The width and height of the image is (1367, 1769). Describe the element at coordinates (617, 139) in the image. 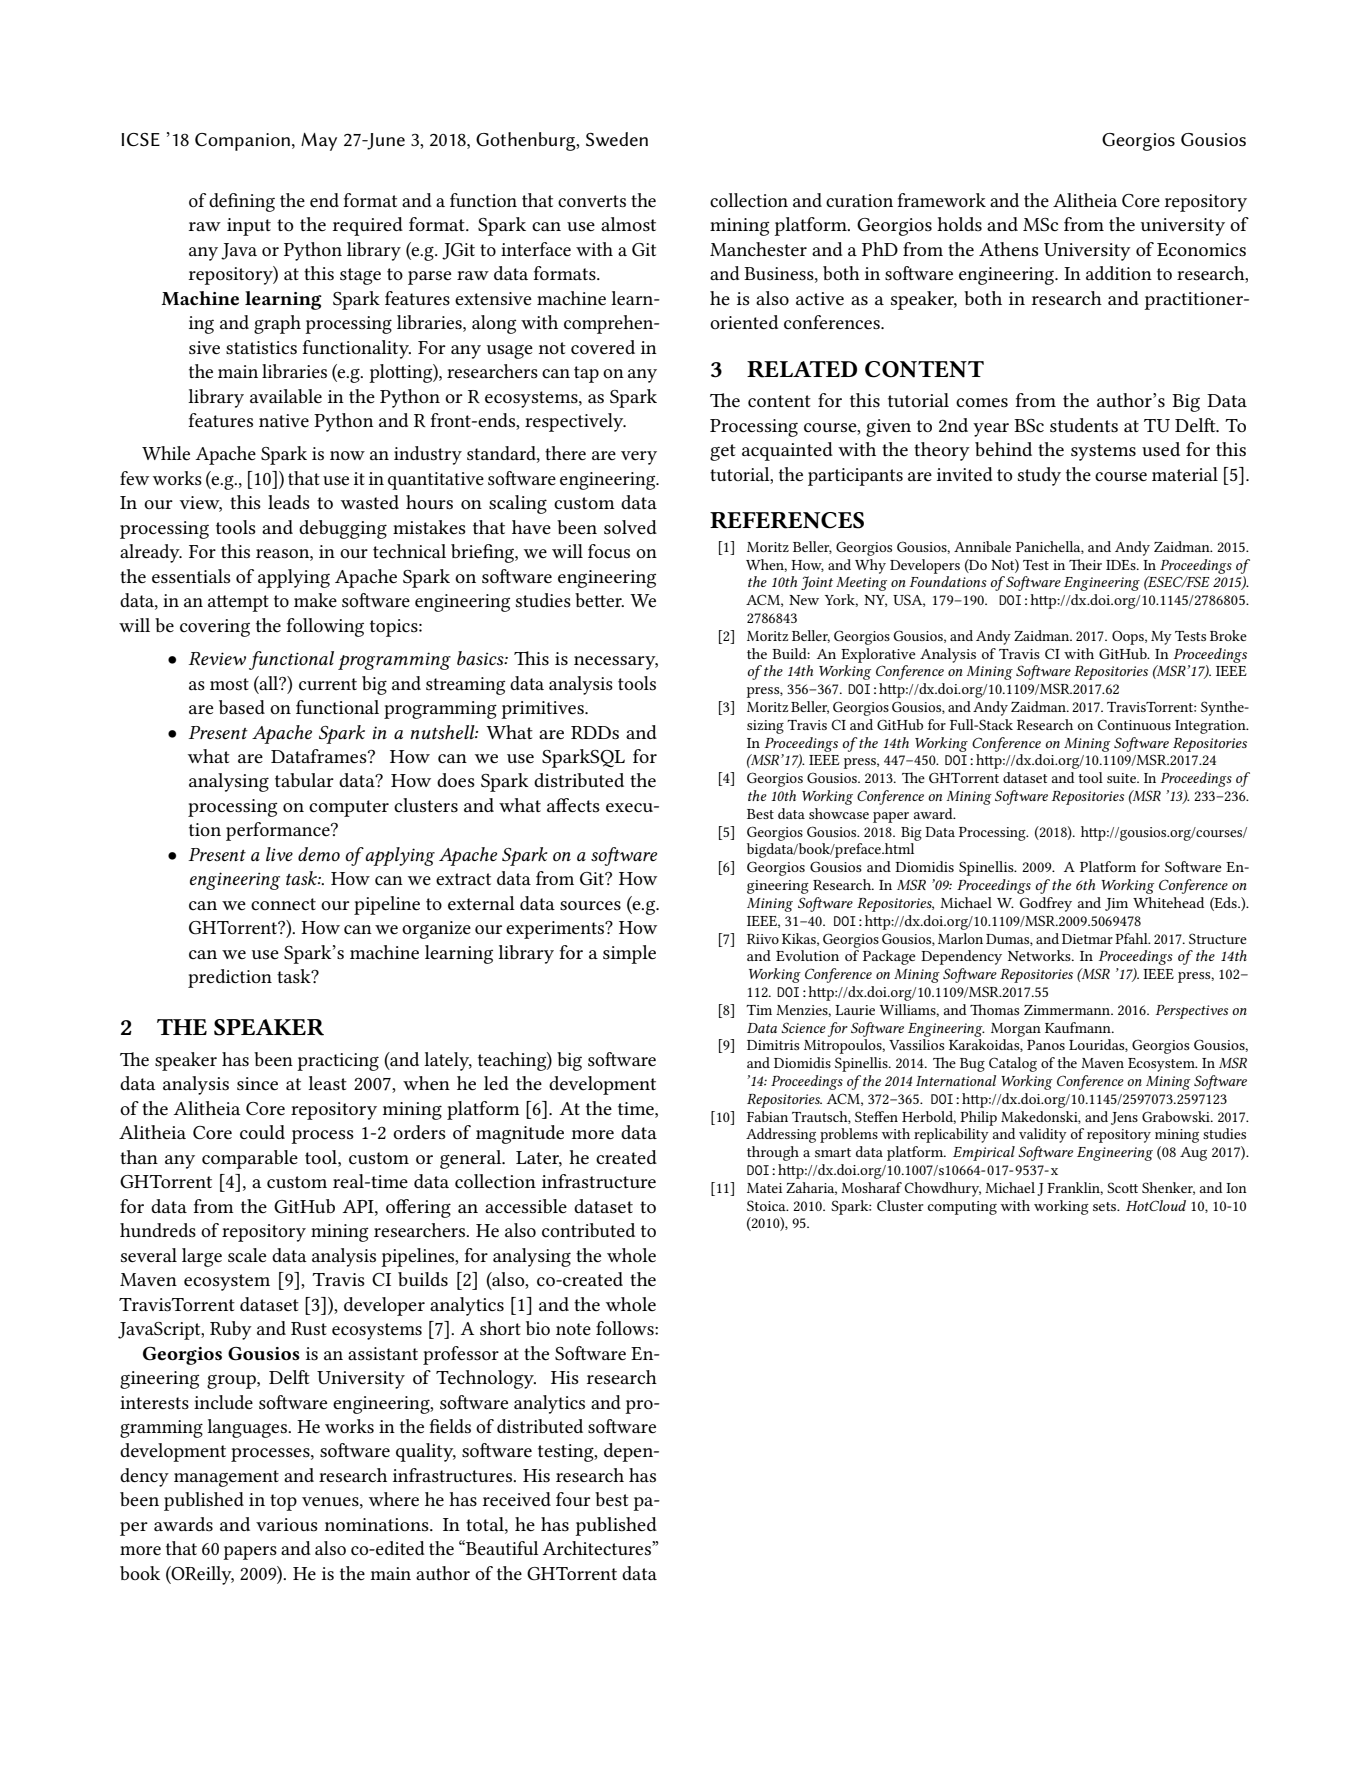

I see `Sweden` at that location.
